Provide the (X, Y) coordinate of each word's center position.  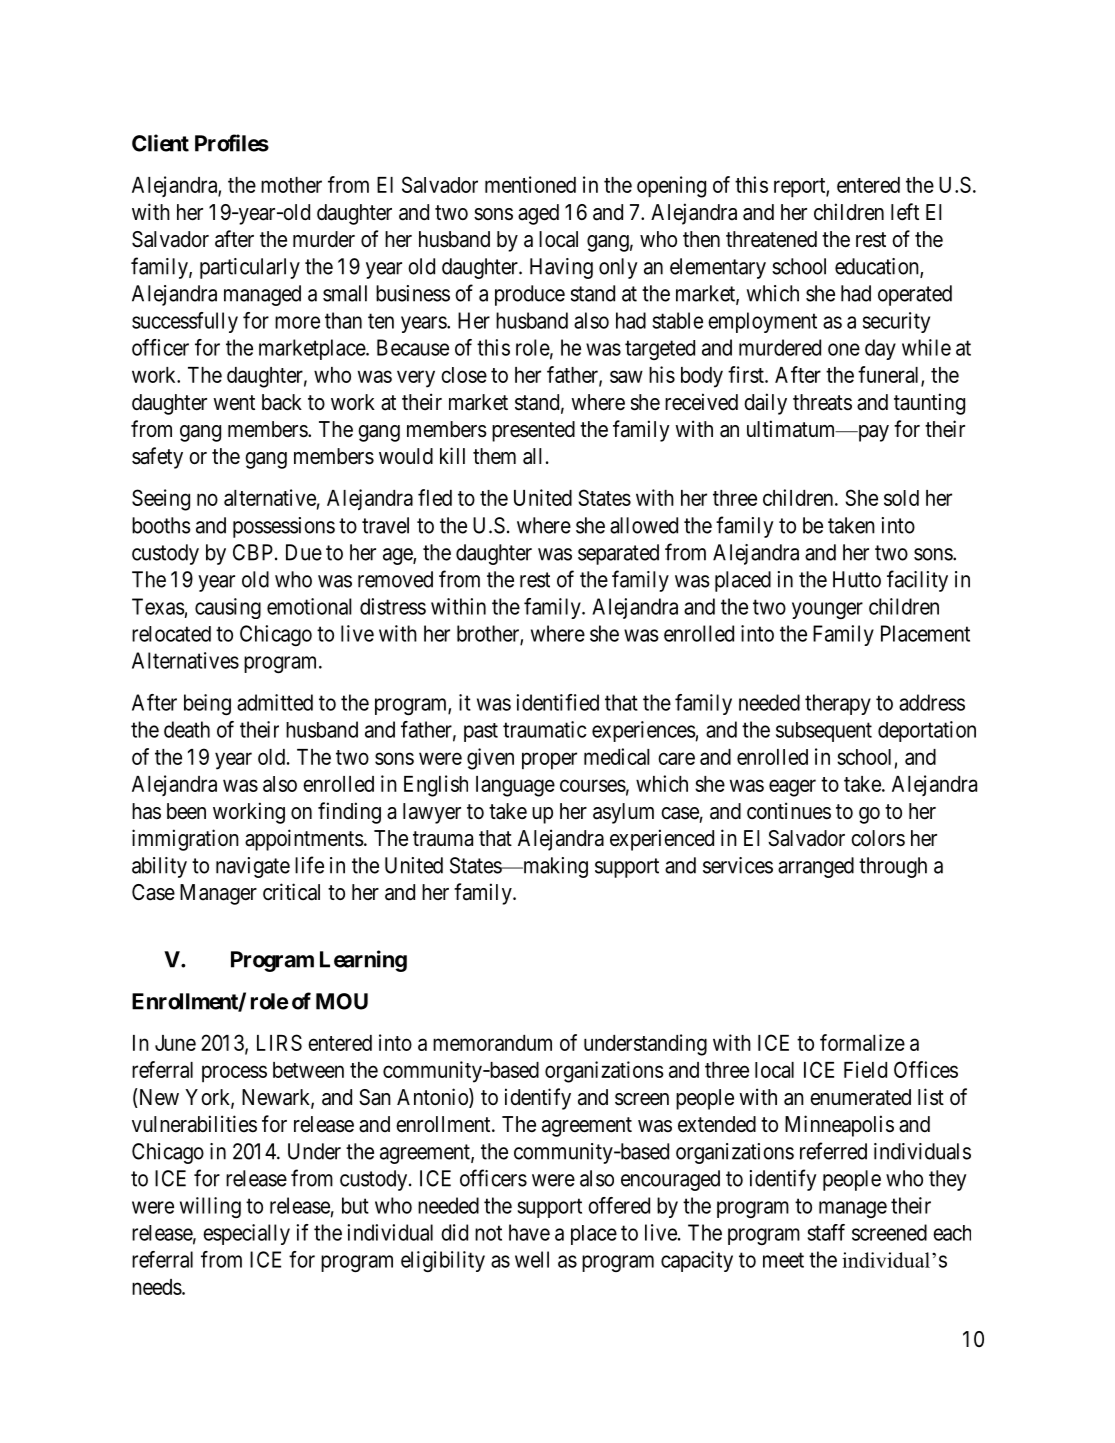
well (532, 1259)
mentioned (530, 184)
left (905, 212)
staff (826, 1232)
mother (291, 185)
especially (246, 1234)
